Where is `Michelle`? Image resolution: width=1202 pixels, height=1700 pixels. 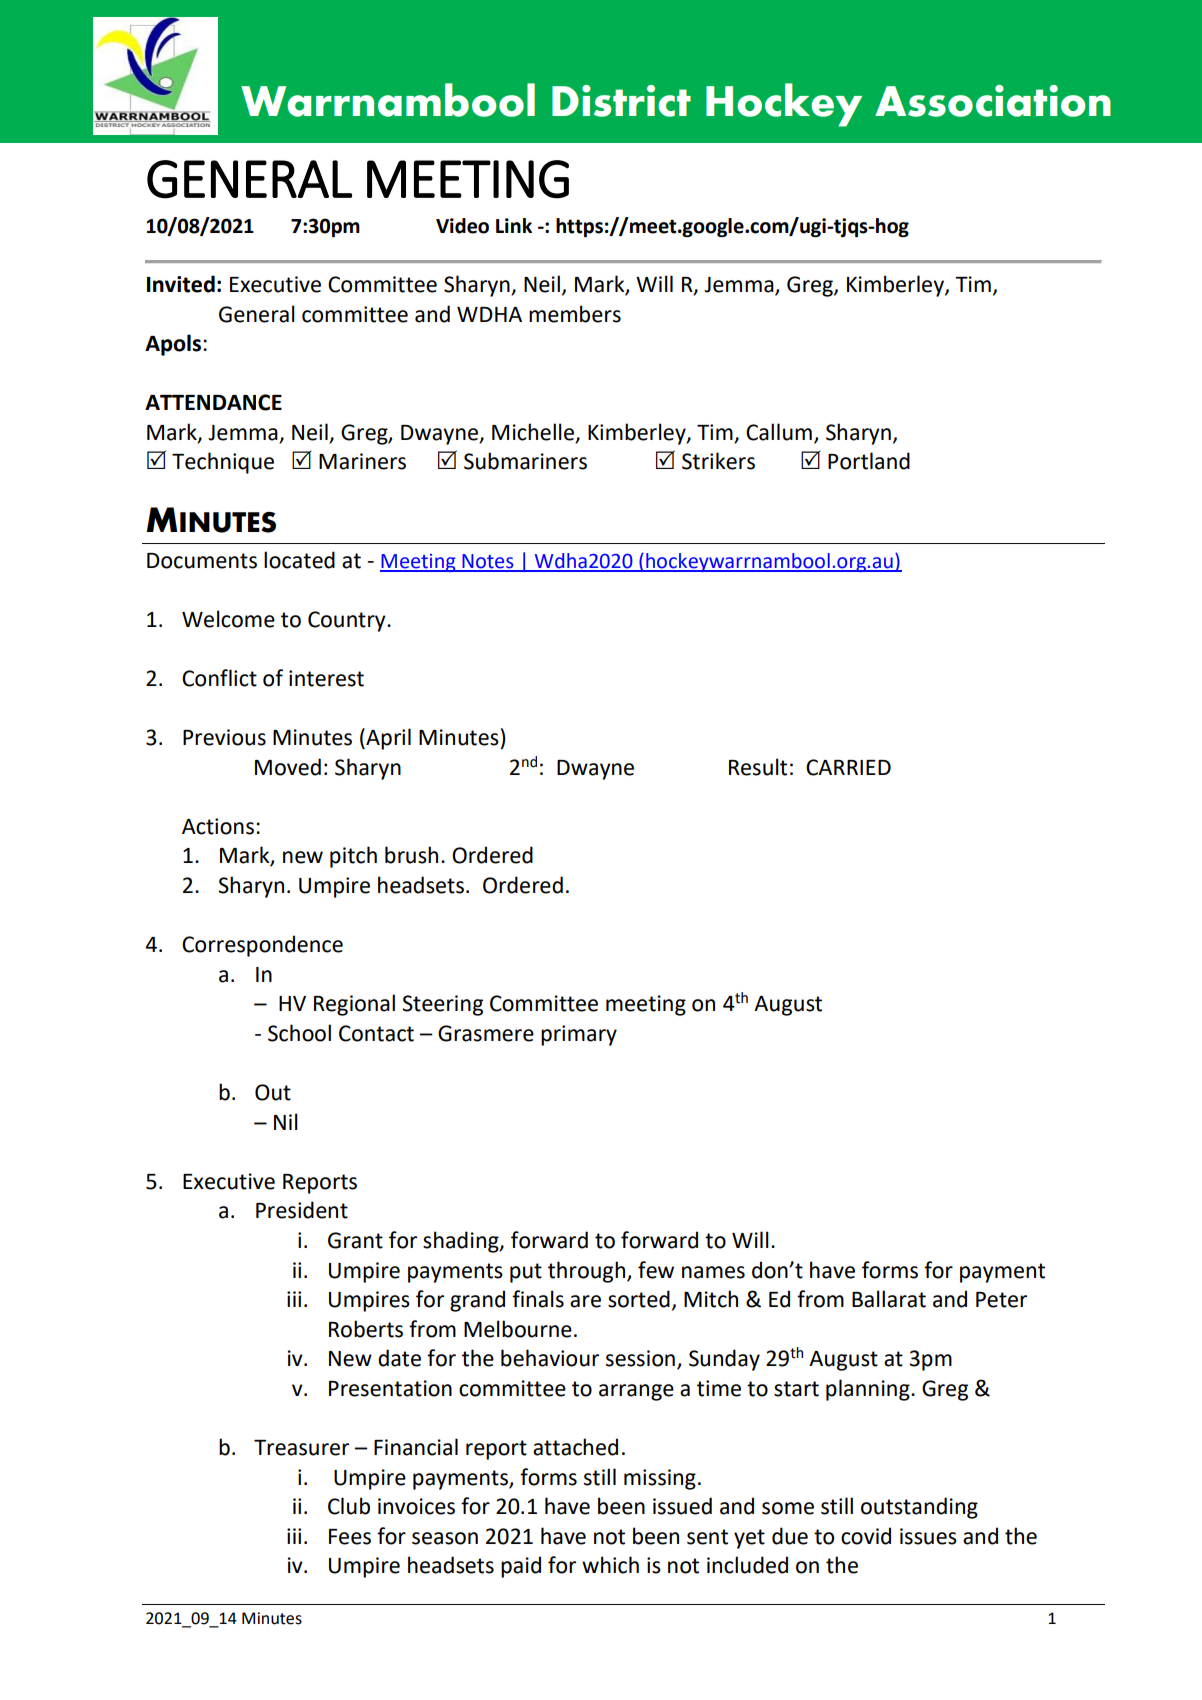 Michelle is located at coordinates (533, 432).
